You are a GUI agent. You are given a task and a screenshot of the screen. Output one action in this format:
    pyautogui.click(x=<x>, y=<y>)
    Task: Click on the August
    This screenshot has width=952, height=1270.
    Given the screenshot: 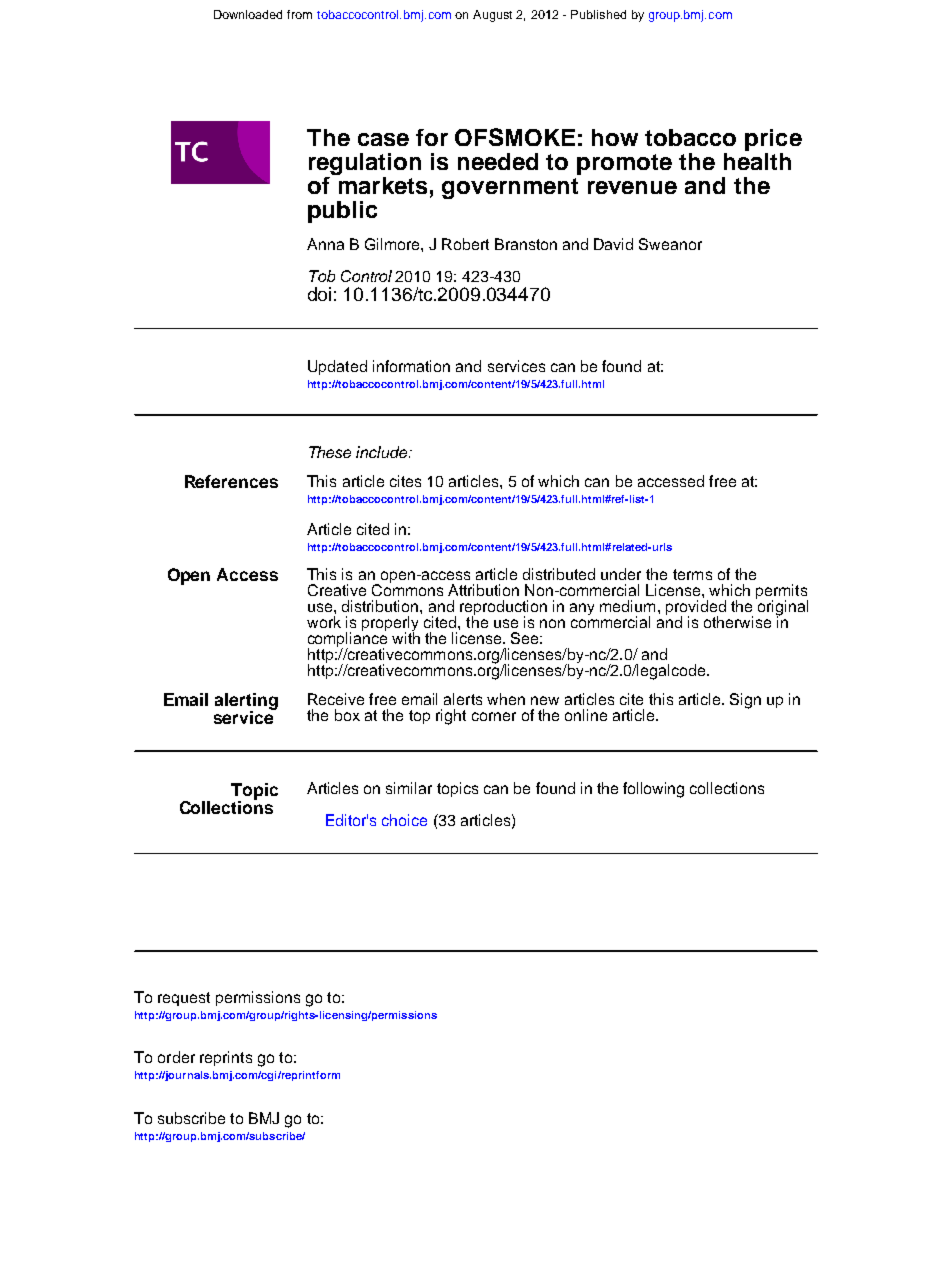 What is the action you would take?
    pyautogui.click(x=492, y=16)
